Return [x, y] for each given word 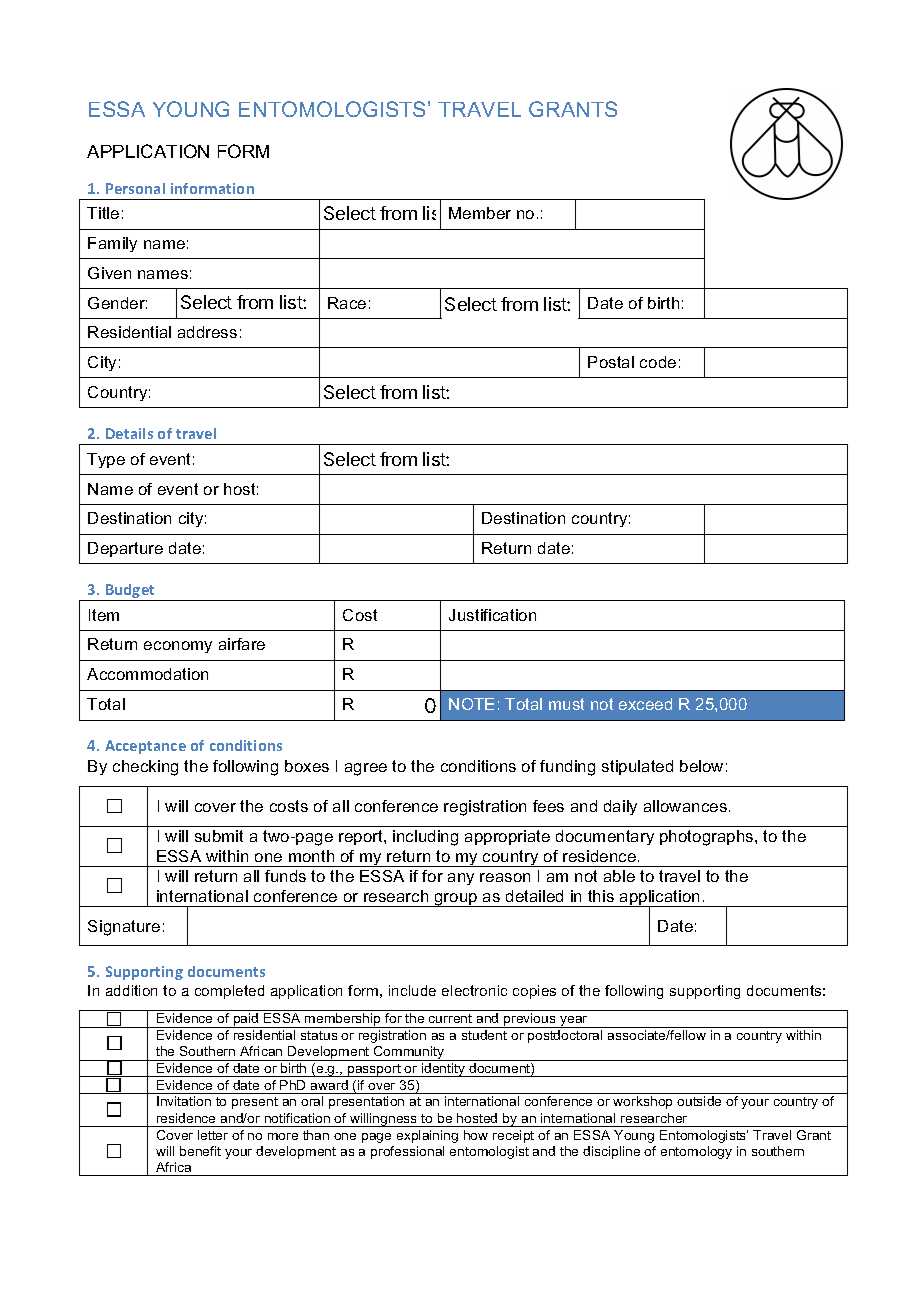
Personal [135, 188]
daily [620, 807]
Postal [611, 362]
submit [219, 836]
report [362, 837]
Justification [492, 615]
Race [347, 303]
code [658, 362]
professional [407, 1152]
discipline [611, 1152]
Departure [125, 549]
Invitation [184, 1101]
